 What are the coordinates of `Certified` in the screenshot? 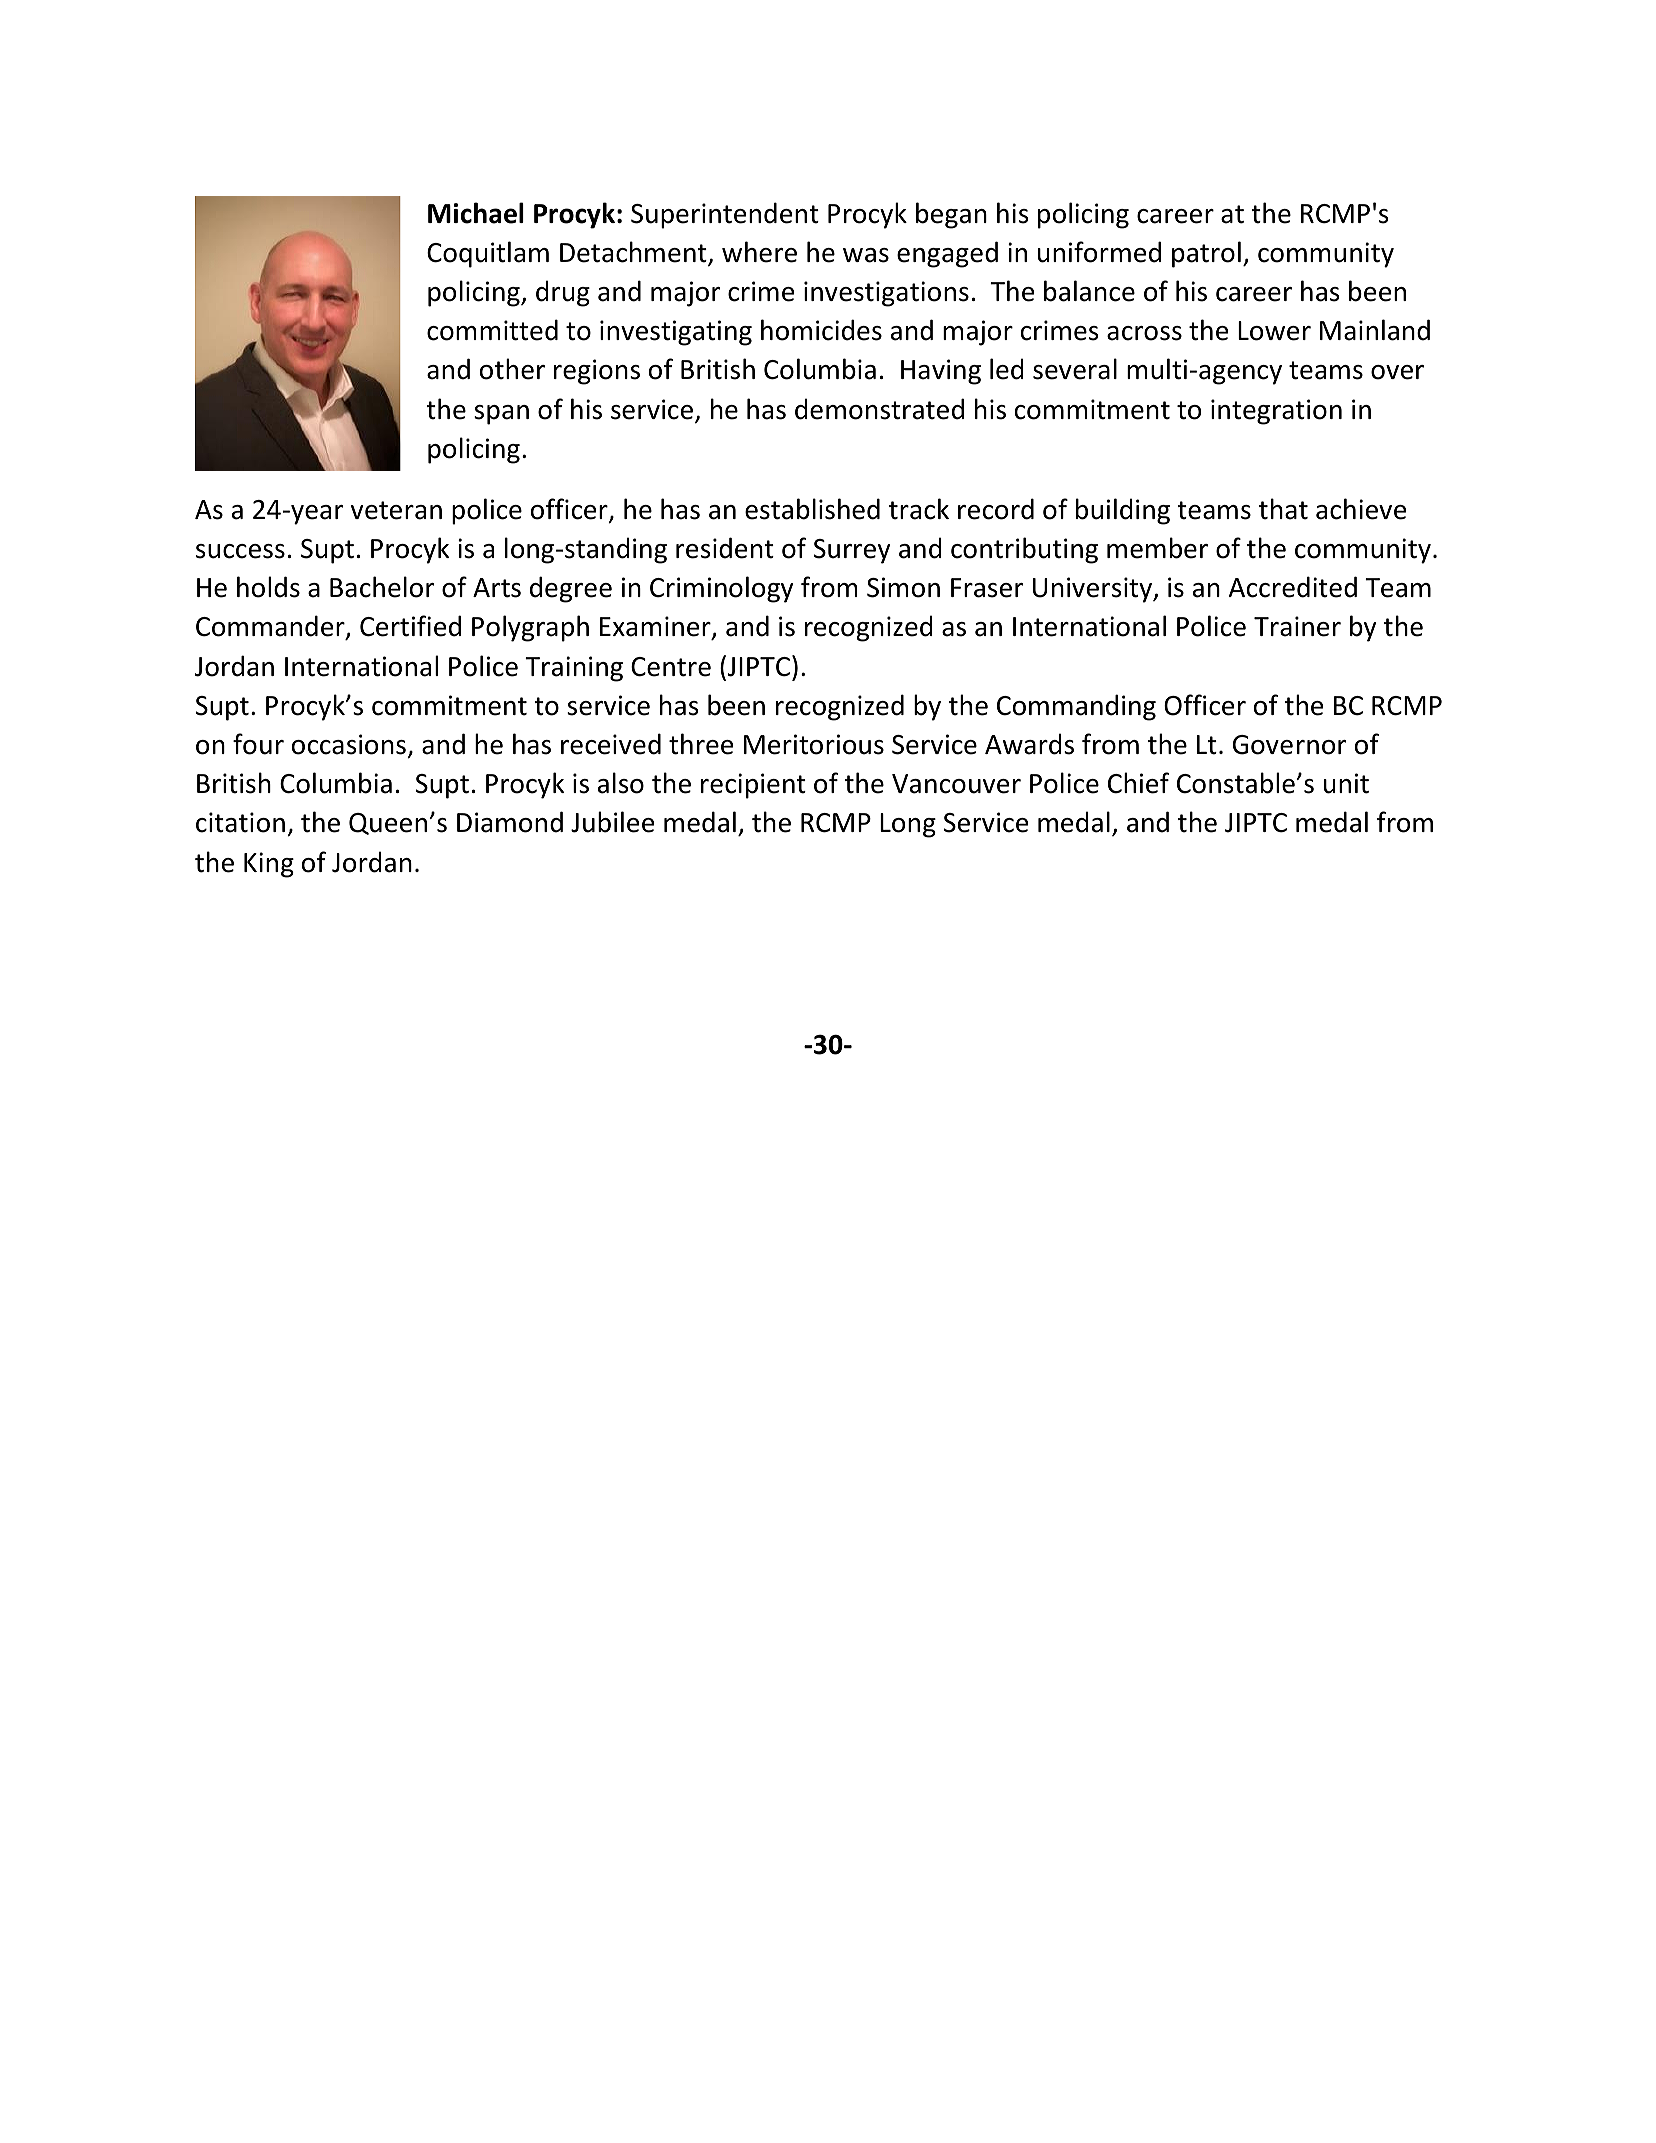 It's located at (410, 626).
